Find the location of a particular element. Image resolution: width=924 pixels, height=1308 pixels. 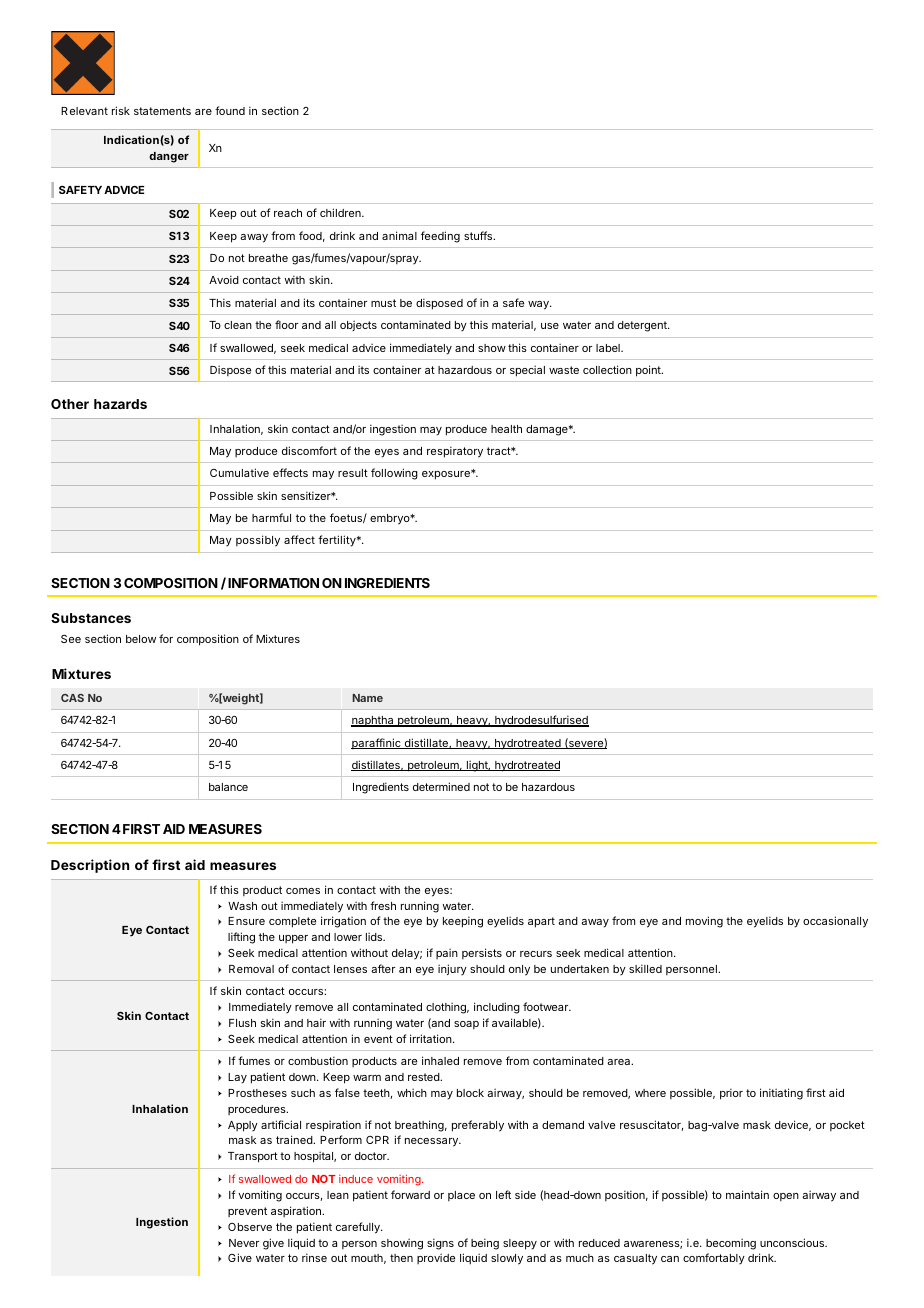

hazards is located at coordinates (120, 404).
